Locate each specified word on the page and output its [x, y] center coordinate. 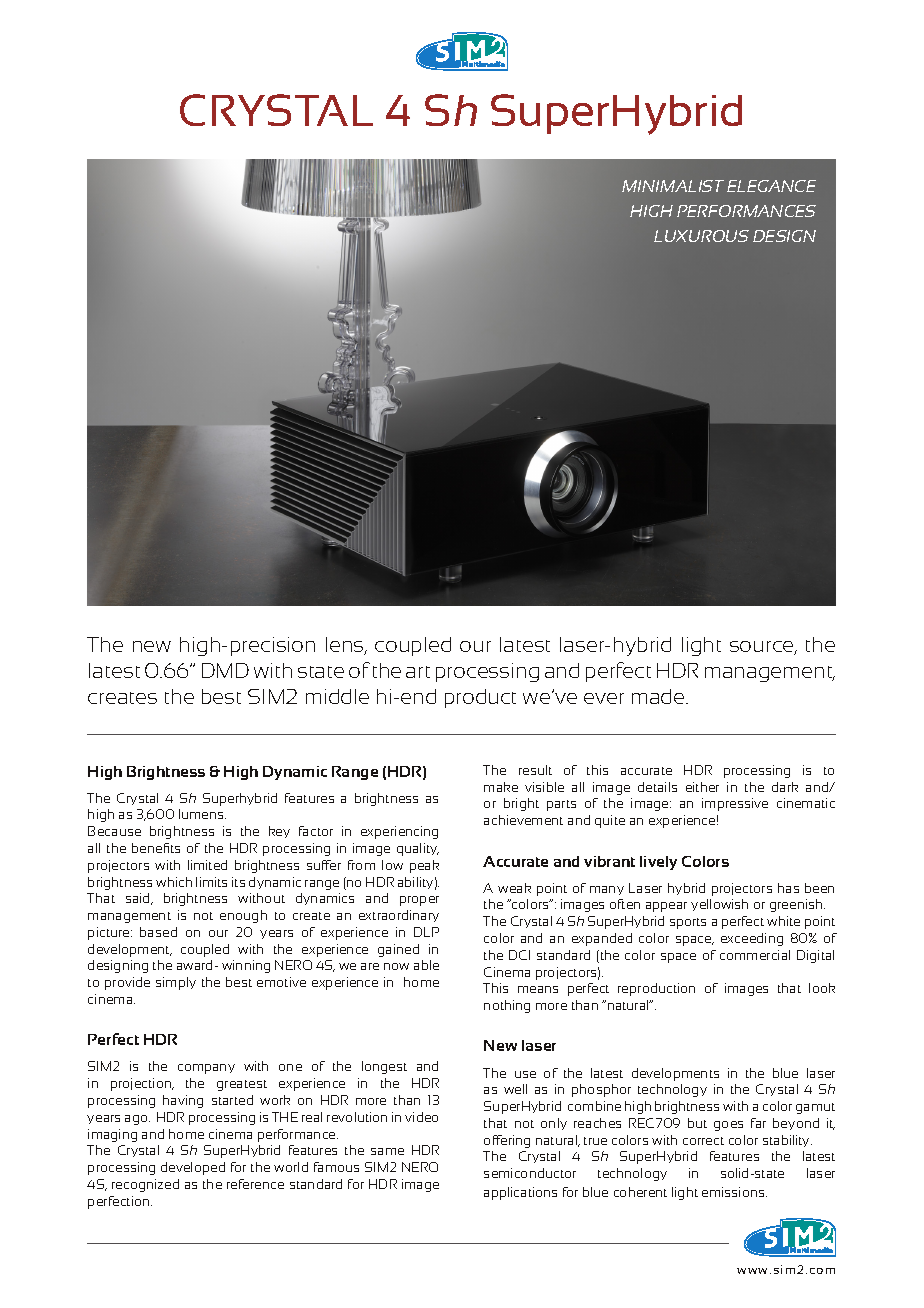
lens [346, 646]
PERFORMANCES [746, 211]
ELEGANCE [771, 186]
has [788, 888]
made [659, 696]
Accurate [515, 861]
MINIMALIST [673, 186]
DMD [225, 670]
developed [193, 1168]
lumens [202, 814]
